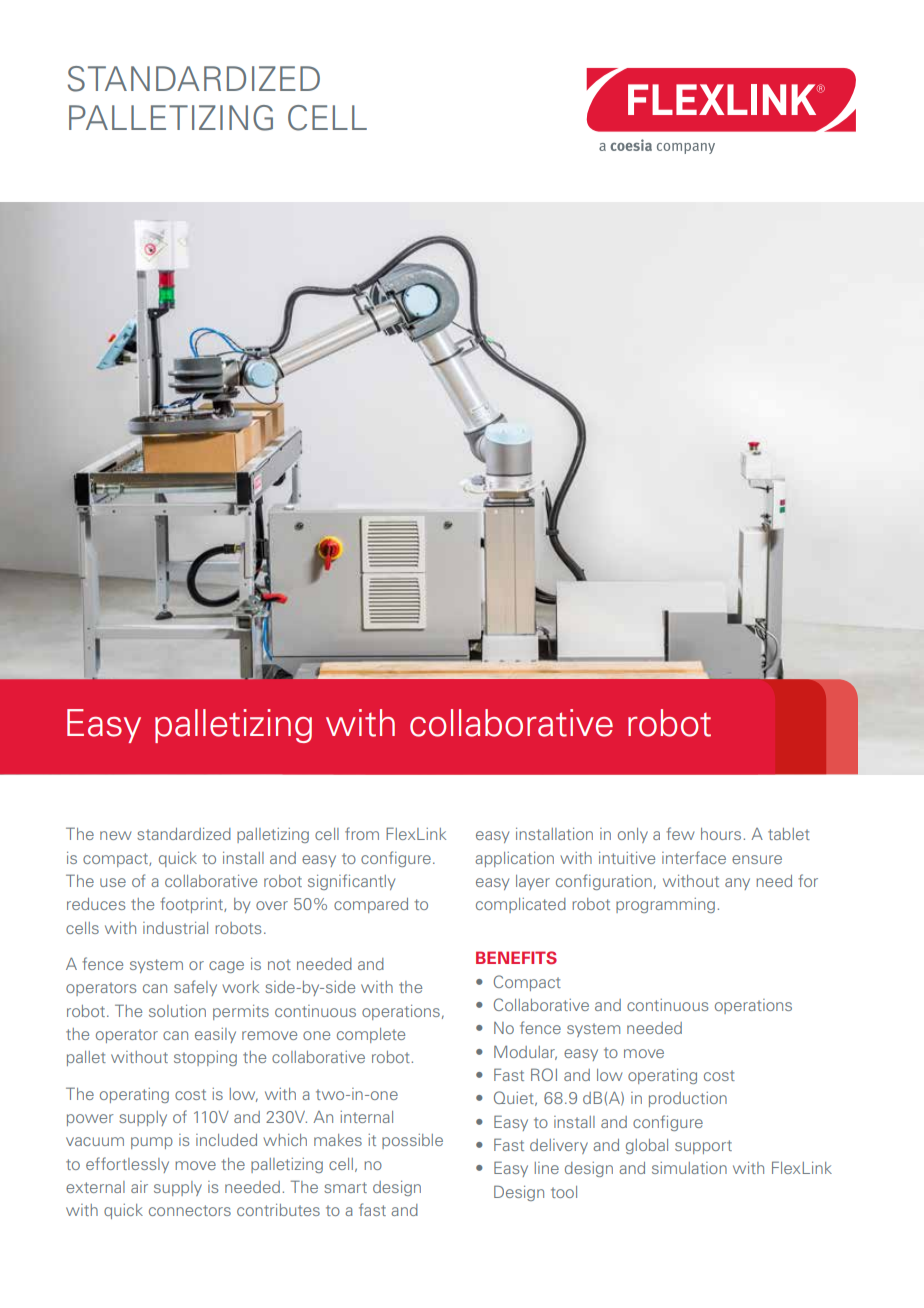 The width and height of the document is (924, 1308). What do you see at coordinates (177, 1011) in the document?
I see `solution` at bounding box center [177, 1011].
